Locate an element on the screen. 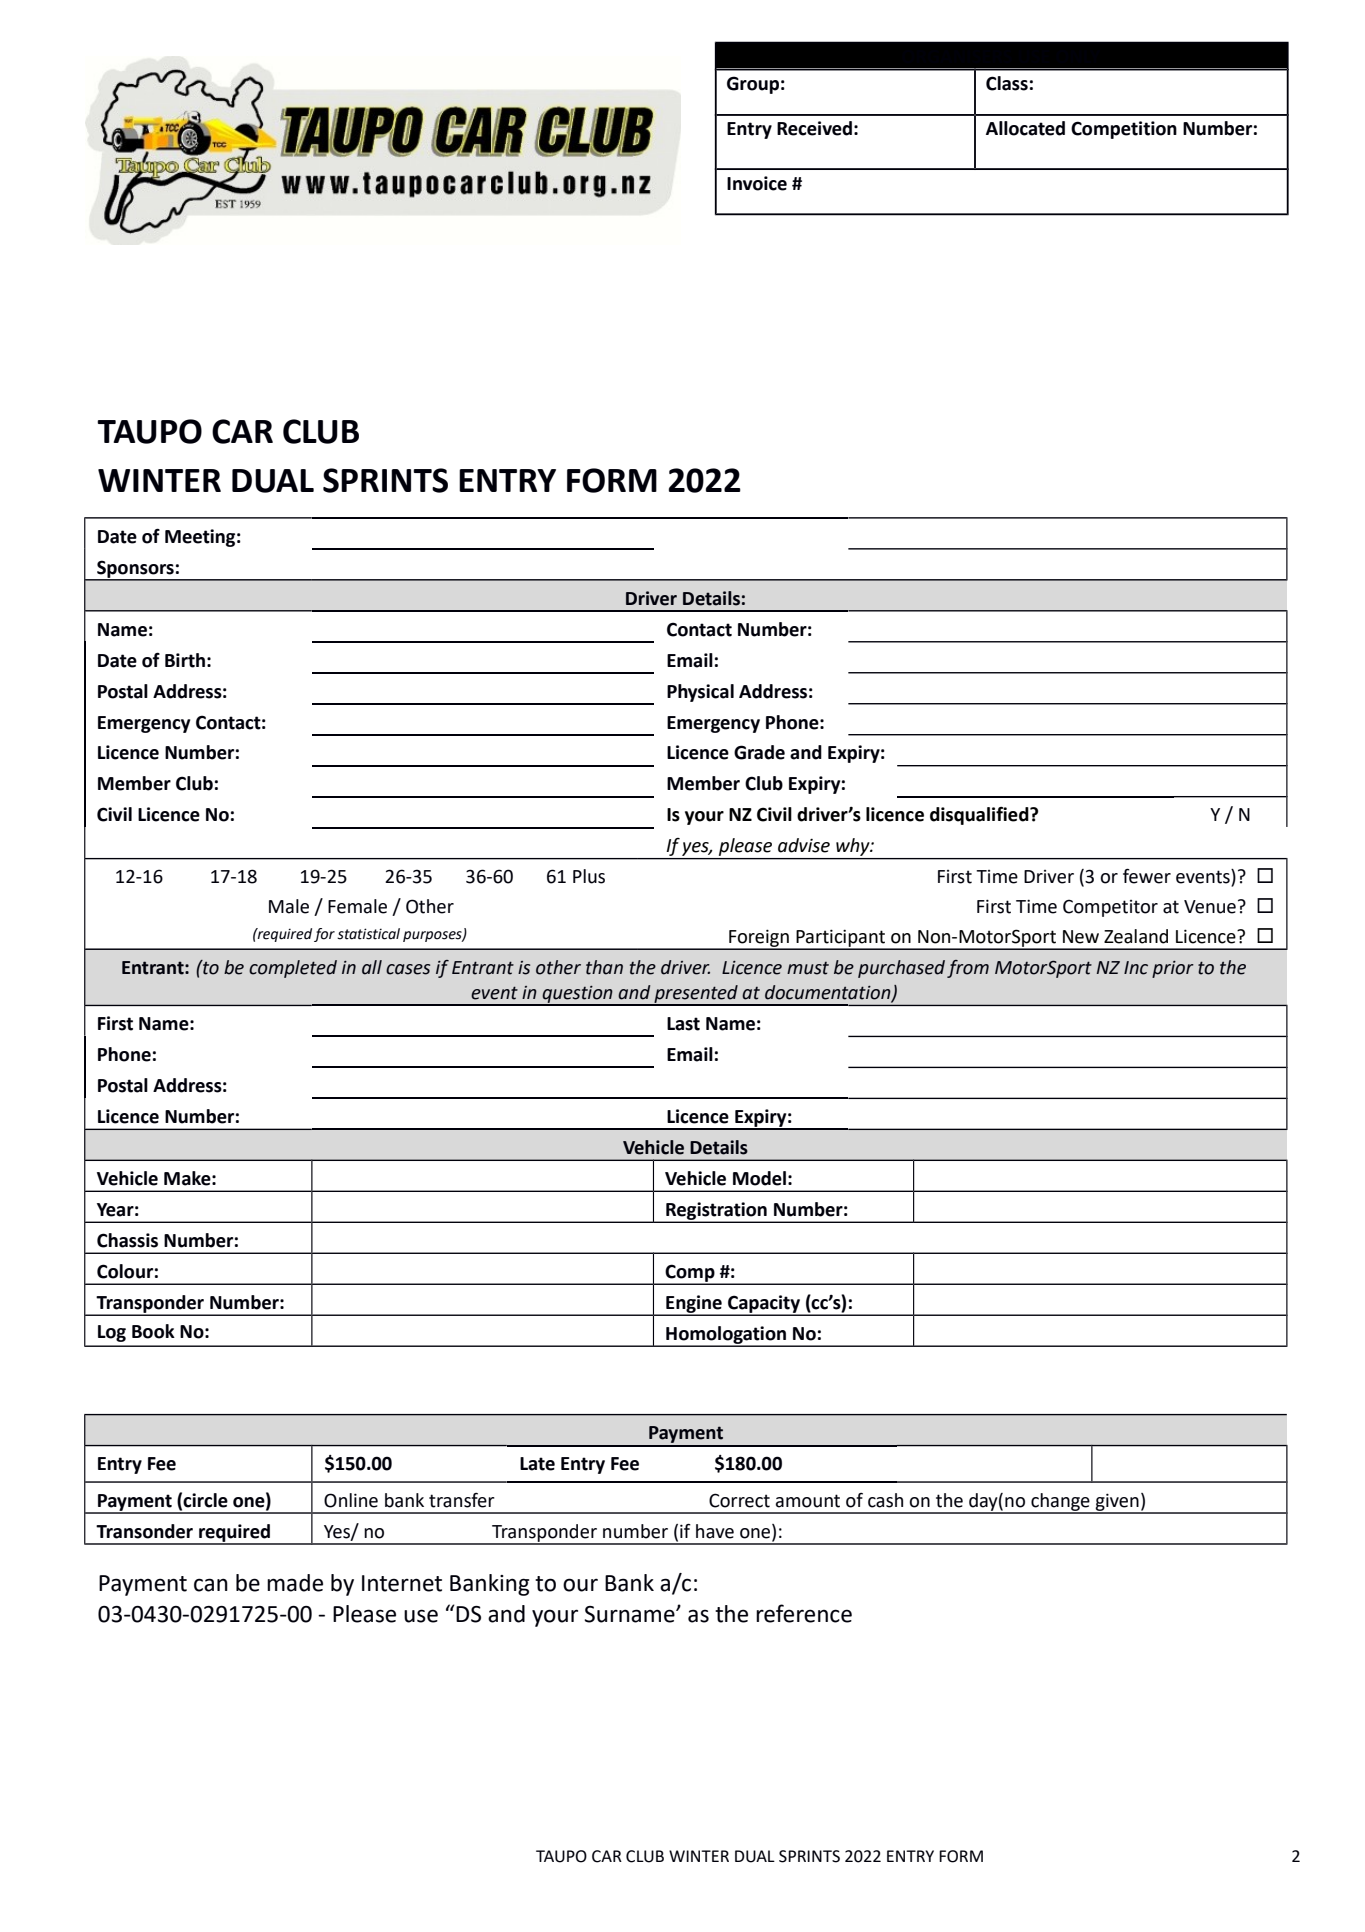 The width and height of the screenshot is (1365, 1932). made is located at coordinates (295, 1583).
